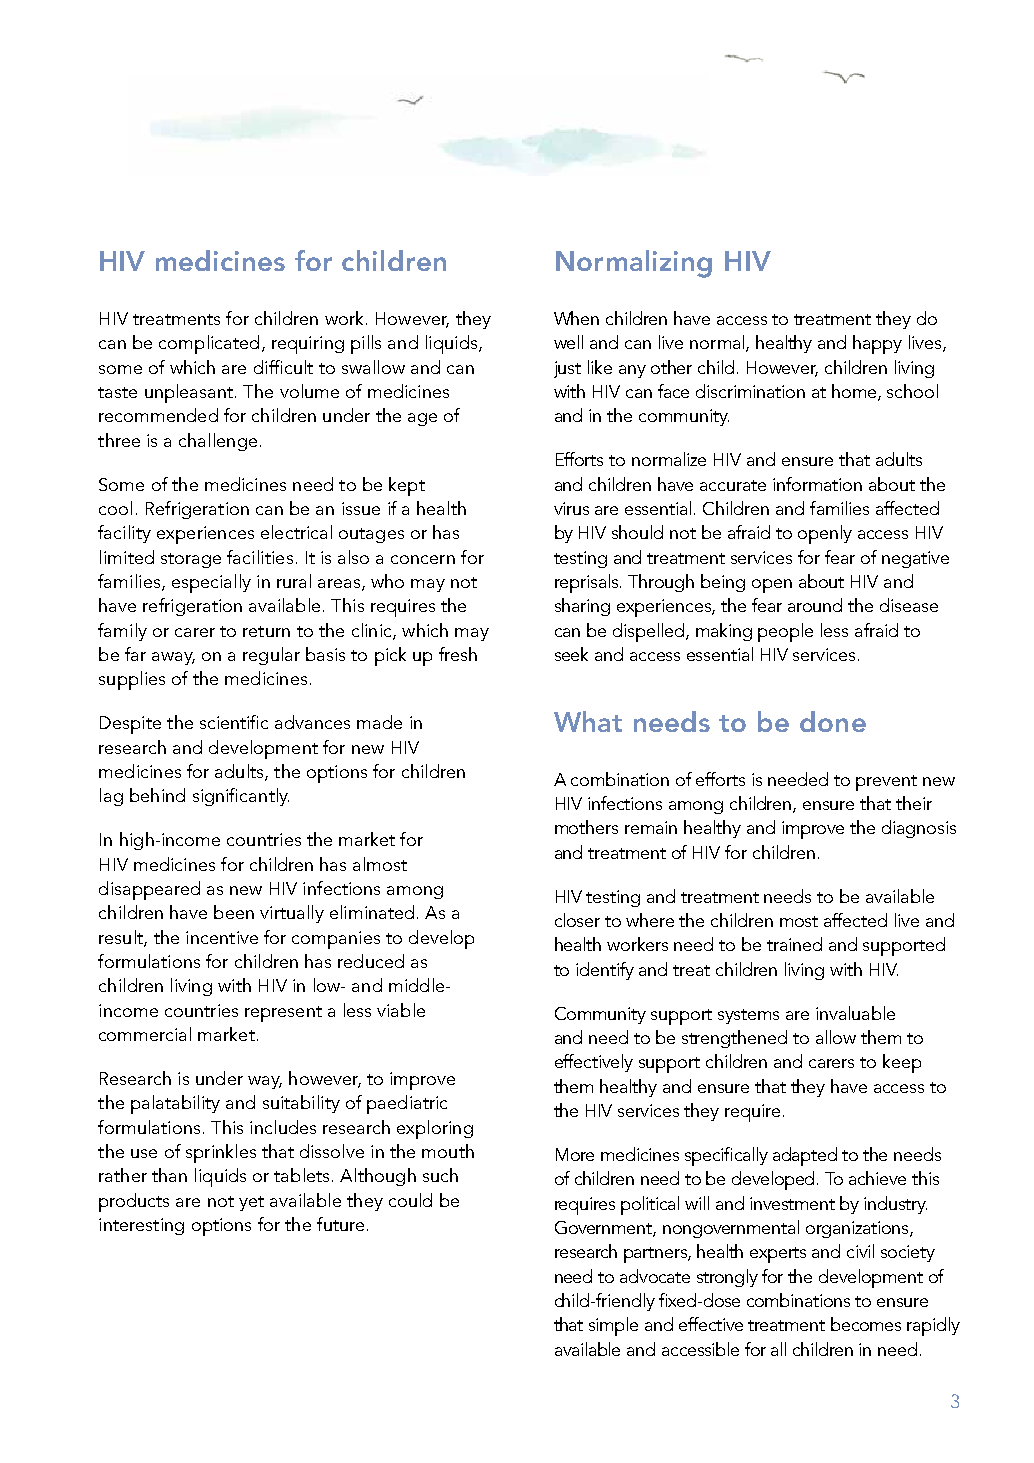 The height and width of the document is (1463, 1034). Describe the element at coordinates (877, 344) in the document. I see `happy` at that location.
